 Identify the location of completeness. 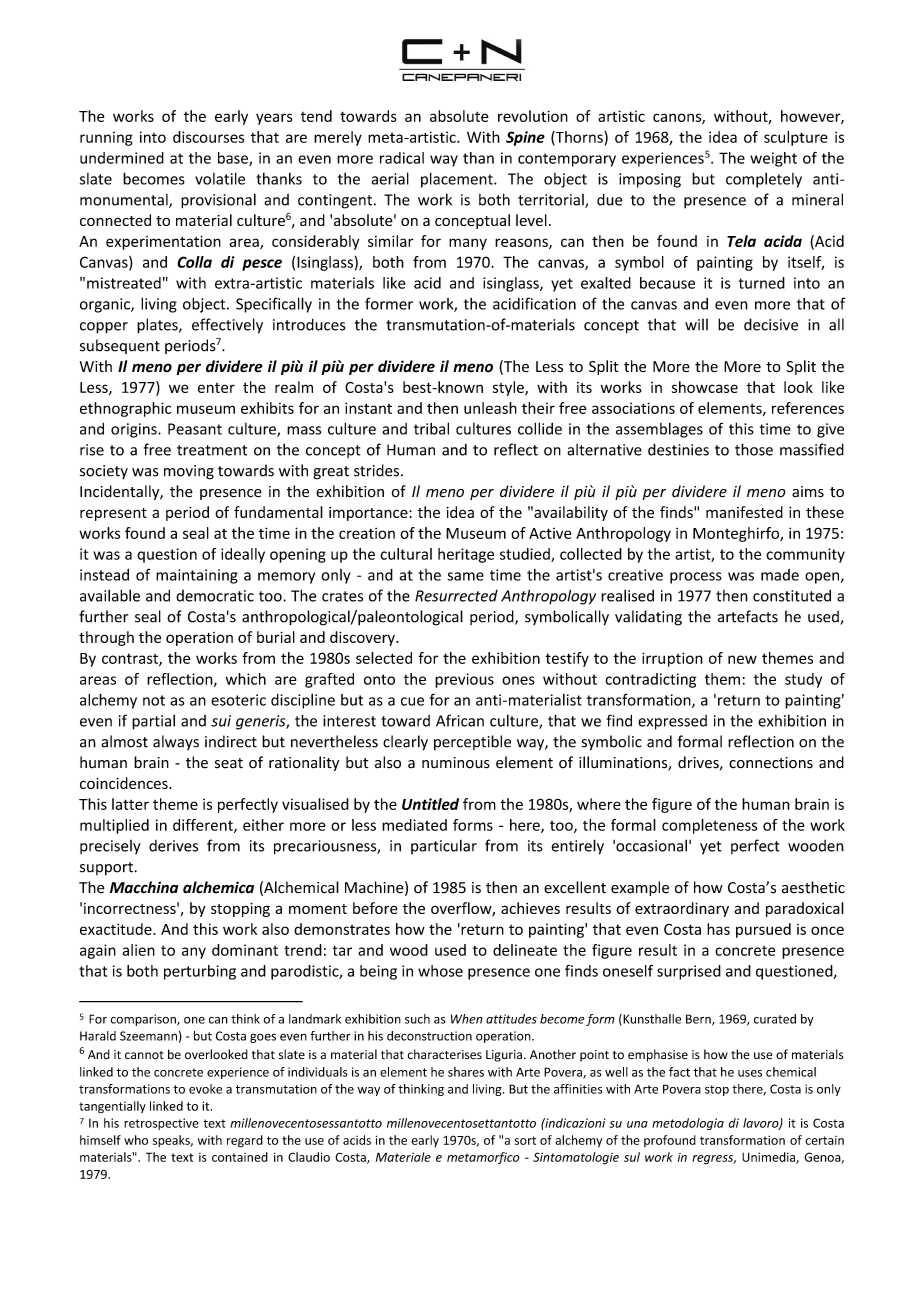
(709, 826).
